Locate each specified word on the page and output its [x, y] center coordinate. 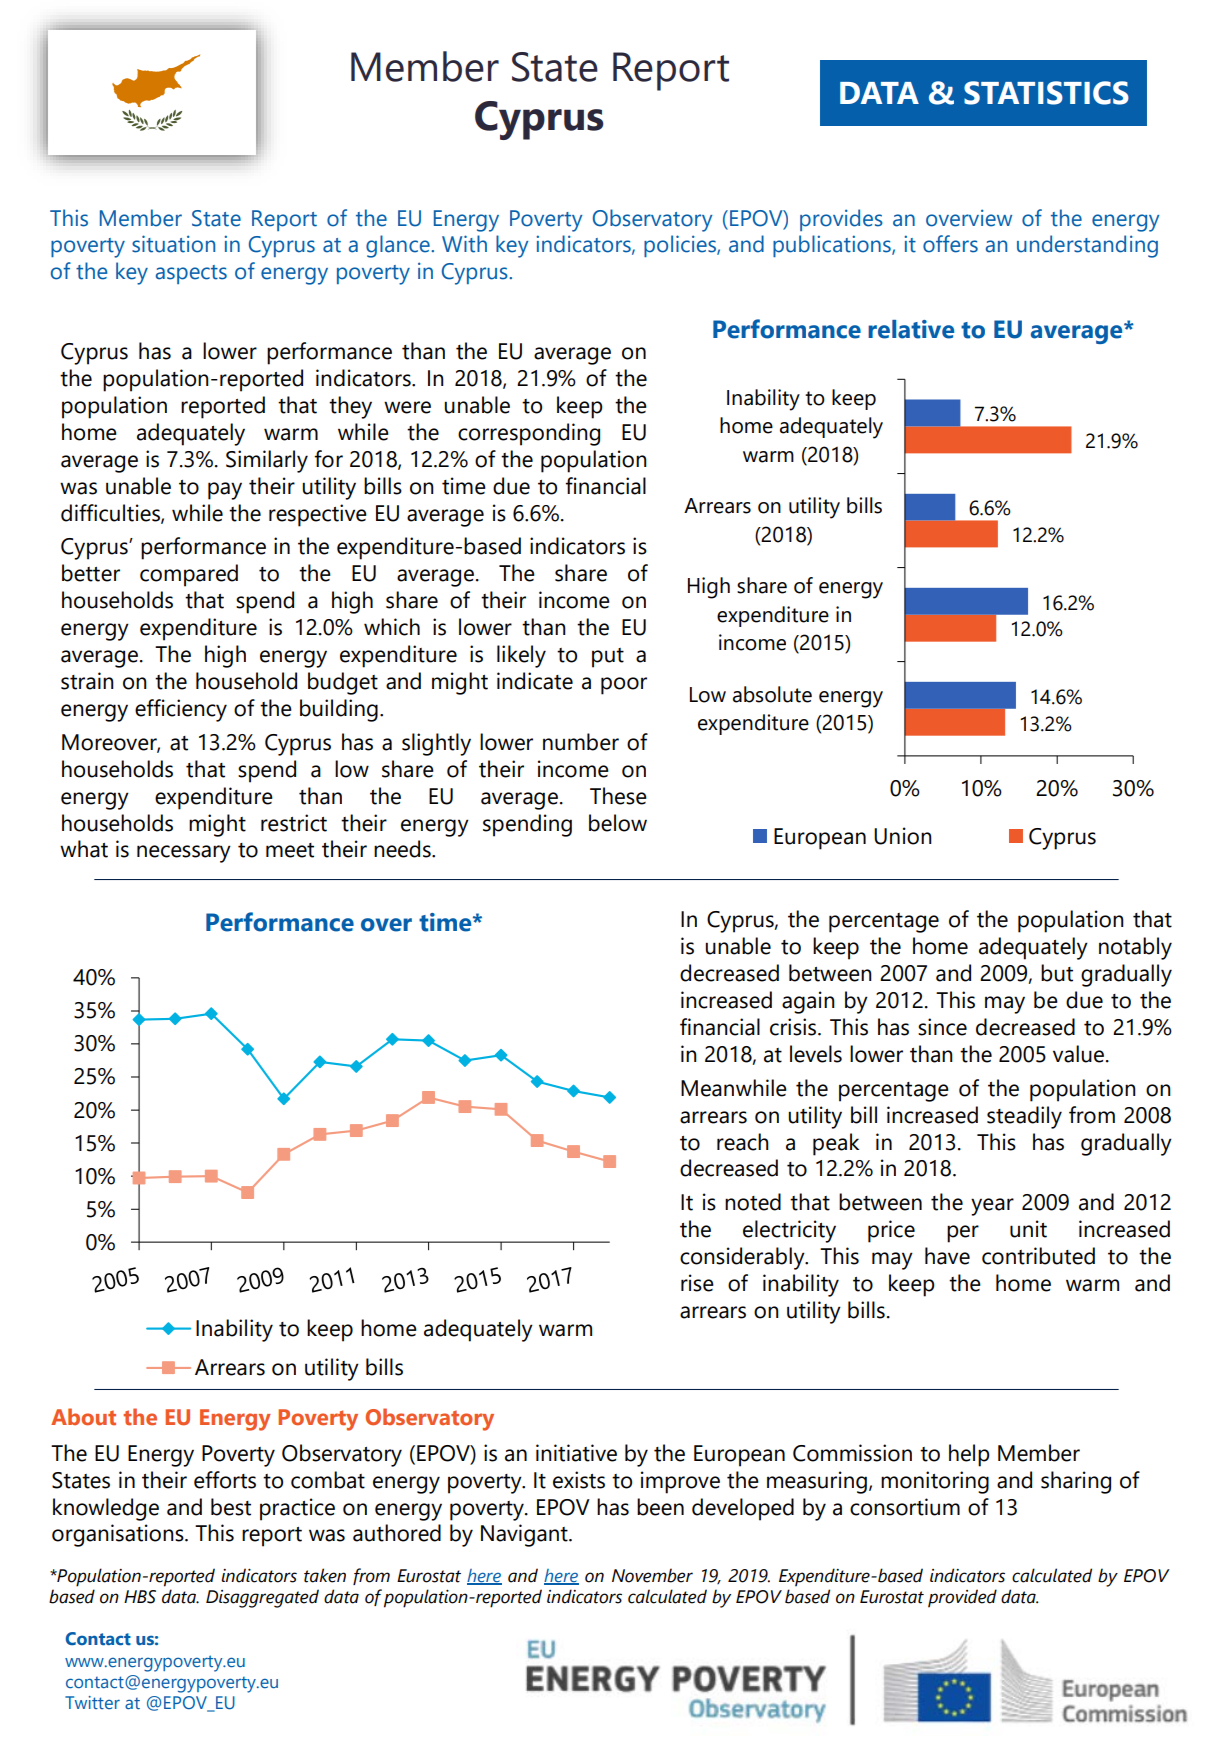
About [83, 1416]
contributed [1038, 1256]
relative [911, 329]
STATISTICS [1046, 93]
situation [173, 244]
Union [903, 836]
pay [225, 491]
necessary [184, 854]
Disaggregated [262, 1598]
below [618, 823]
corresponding [529, 434]
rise [697, 1283]
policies [681, 246]
